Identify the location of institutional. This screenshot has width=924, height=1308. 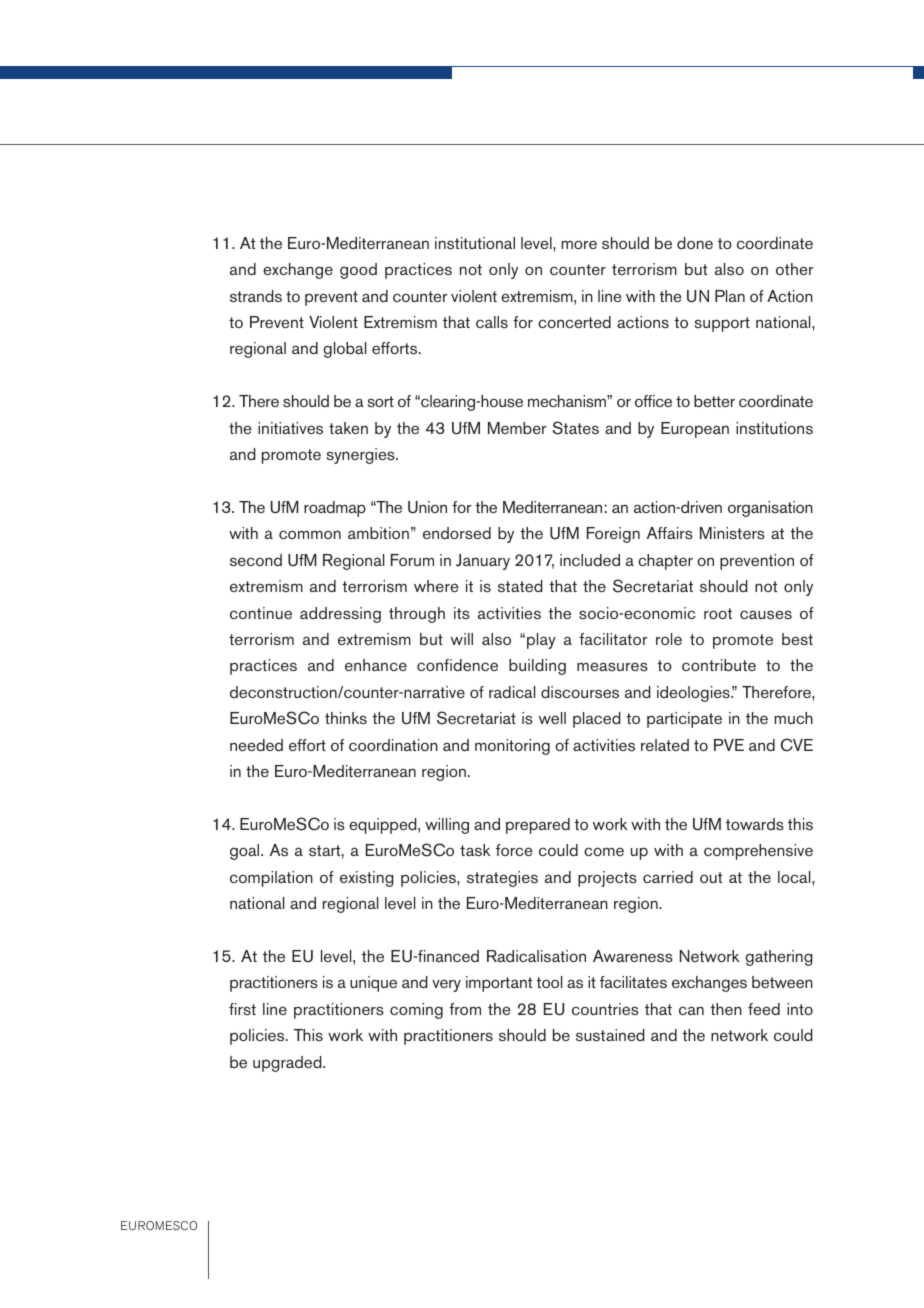
(475, 243).
